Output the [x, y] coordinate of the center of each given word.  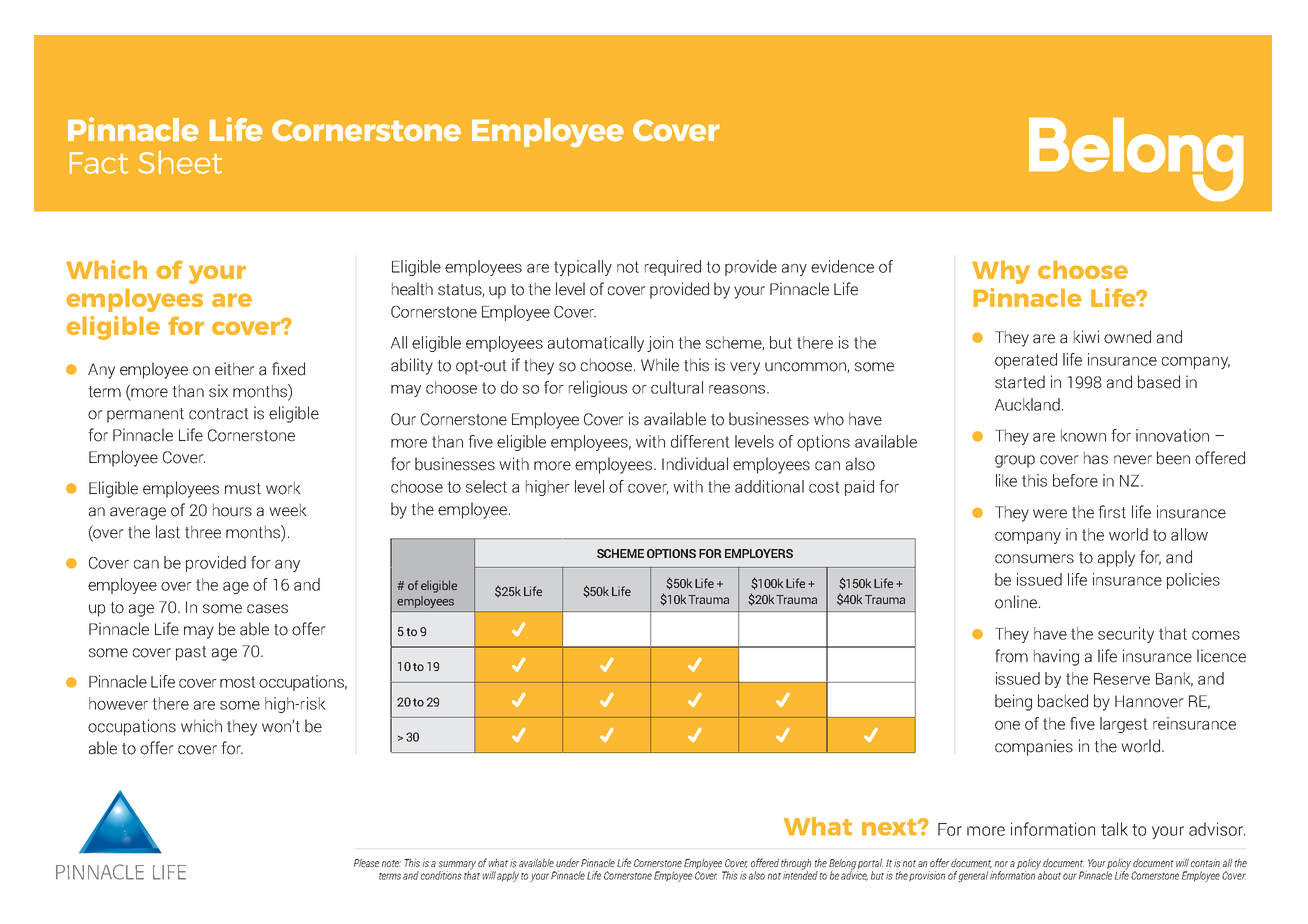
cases [267, 609]
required [673, 268]
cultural [677, 387]
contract [219, 414]
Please [366, 863]
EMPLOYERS [759, 553]
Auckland [1027, 404]
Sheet [180, 162]
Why [1001, 272]
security [1126, 635]
